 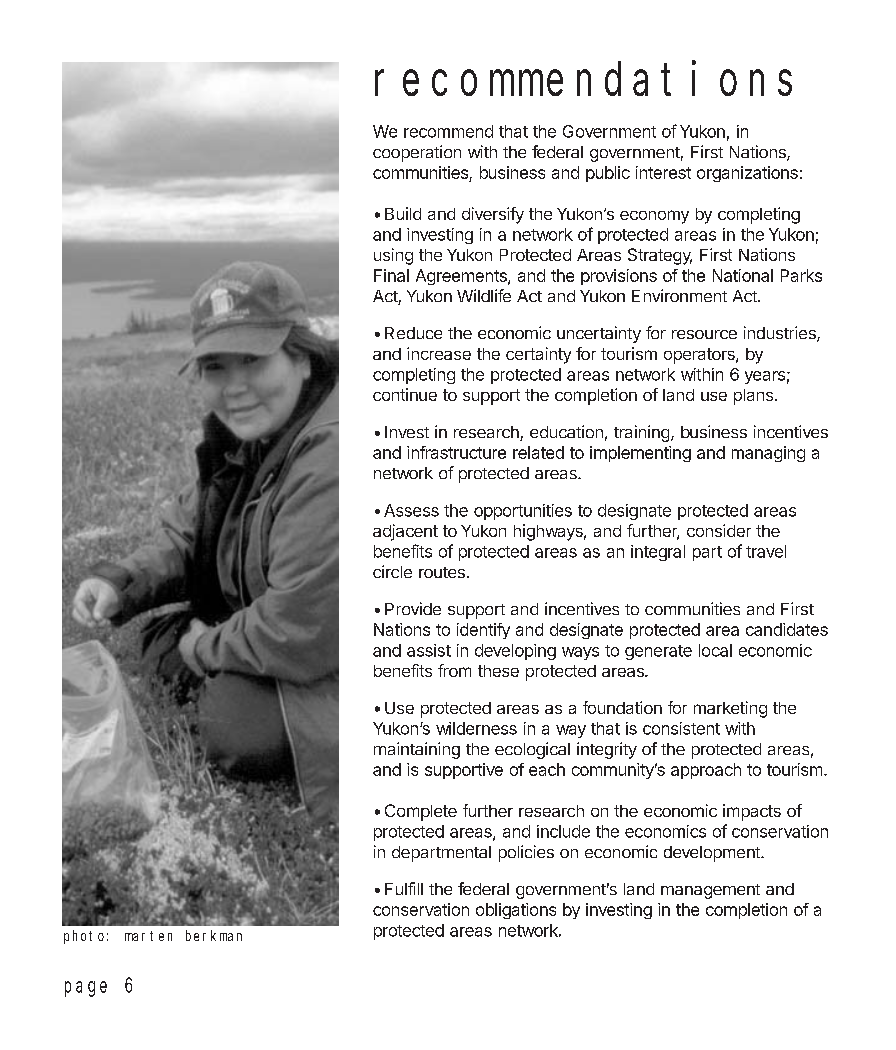 I want to click on obligations, so click(x=516, y=911).
